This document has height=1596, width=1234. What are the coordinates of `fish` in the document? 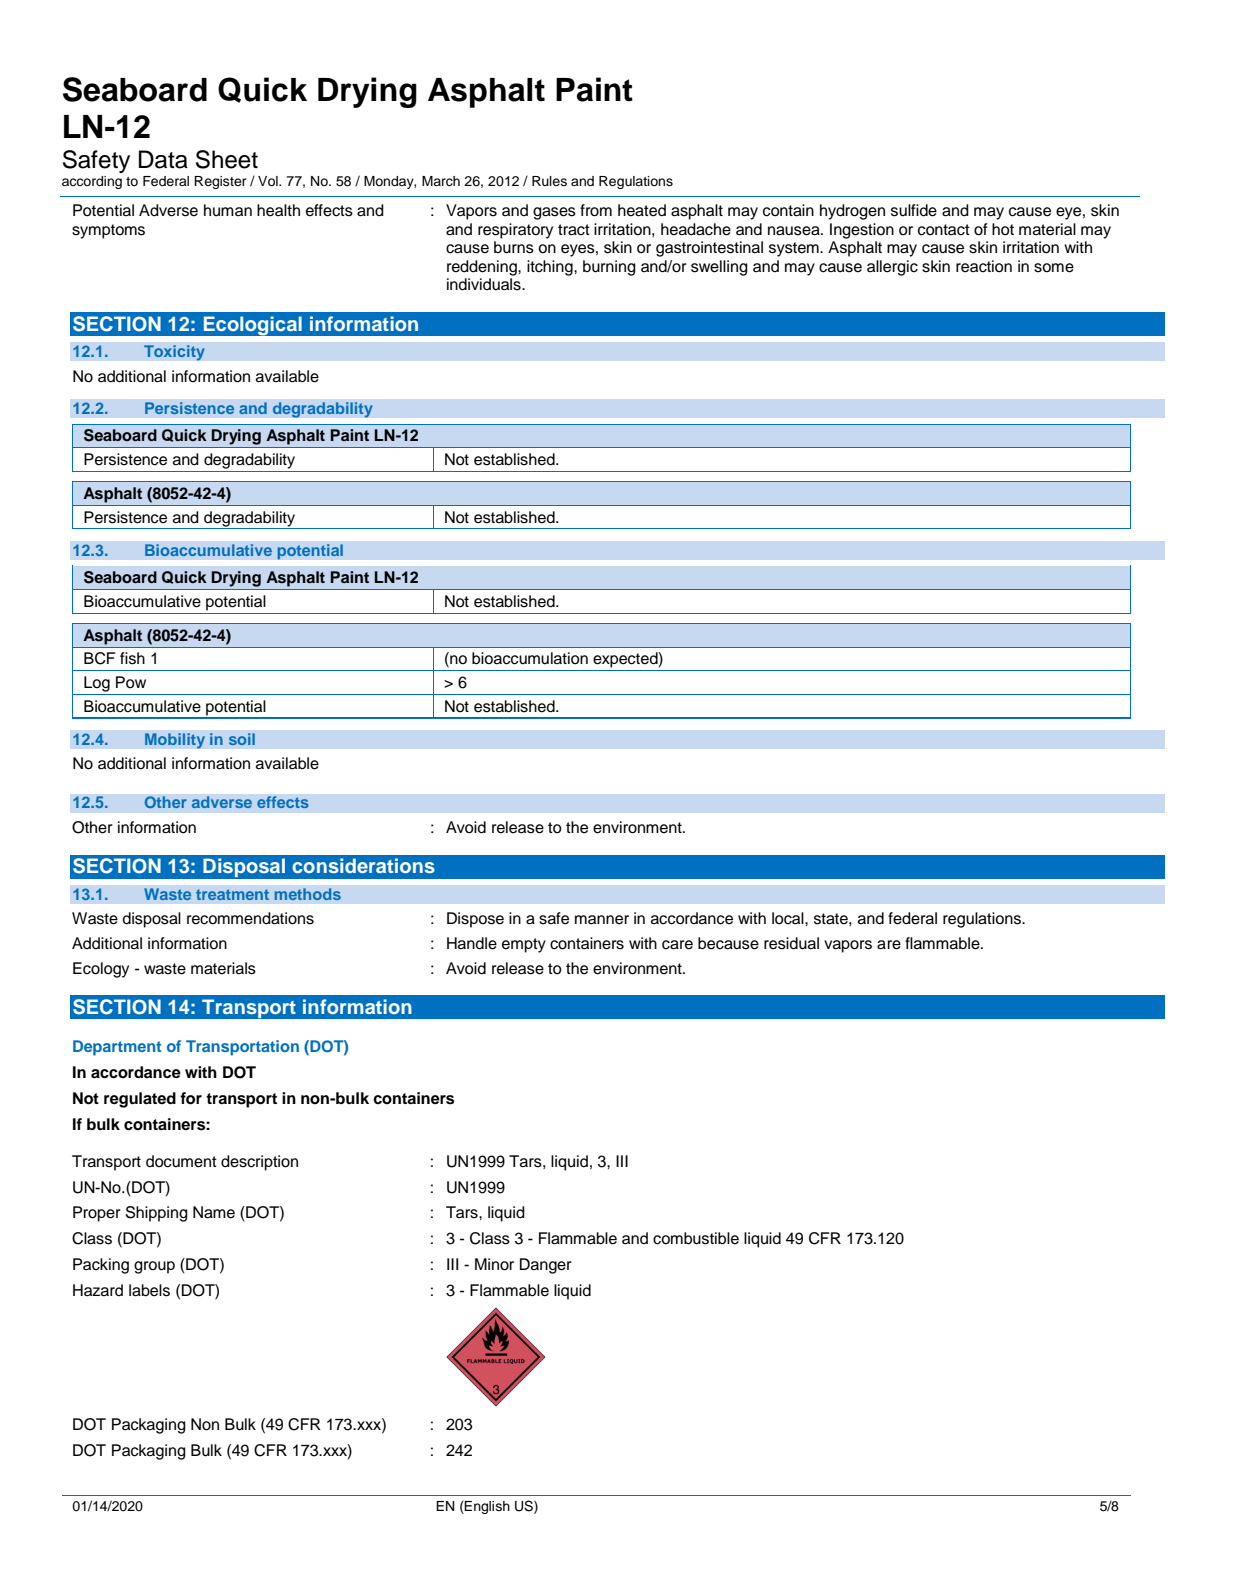 It's located at (132, 658).
